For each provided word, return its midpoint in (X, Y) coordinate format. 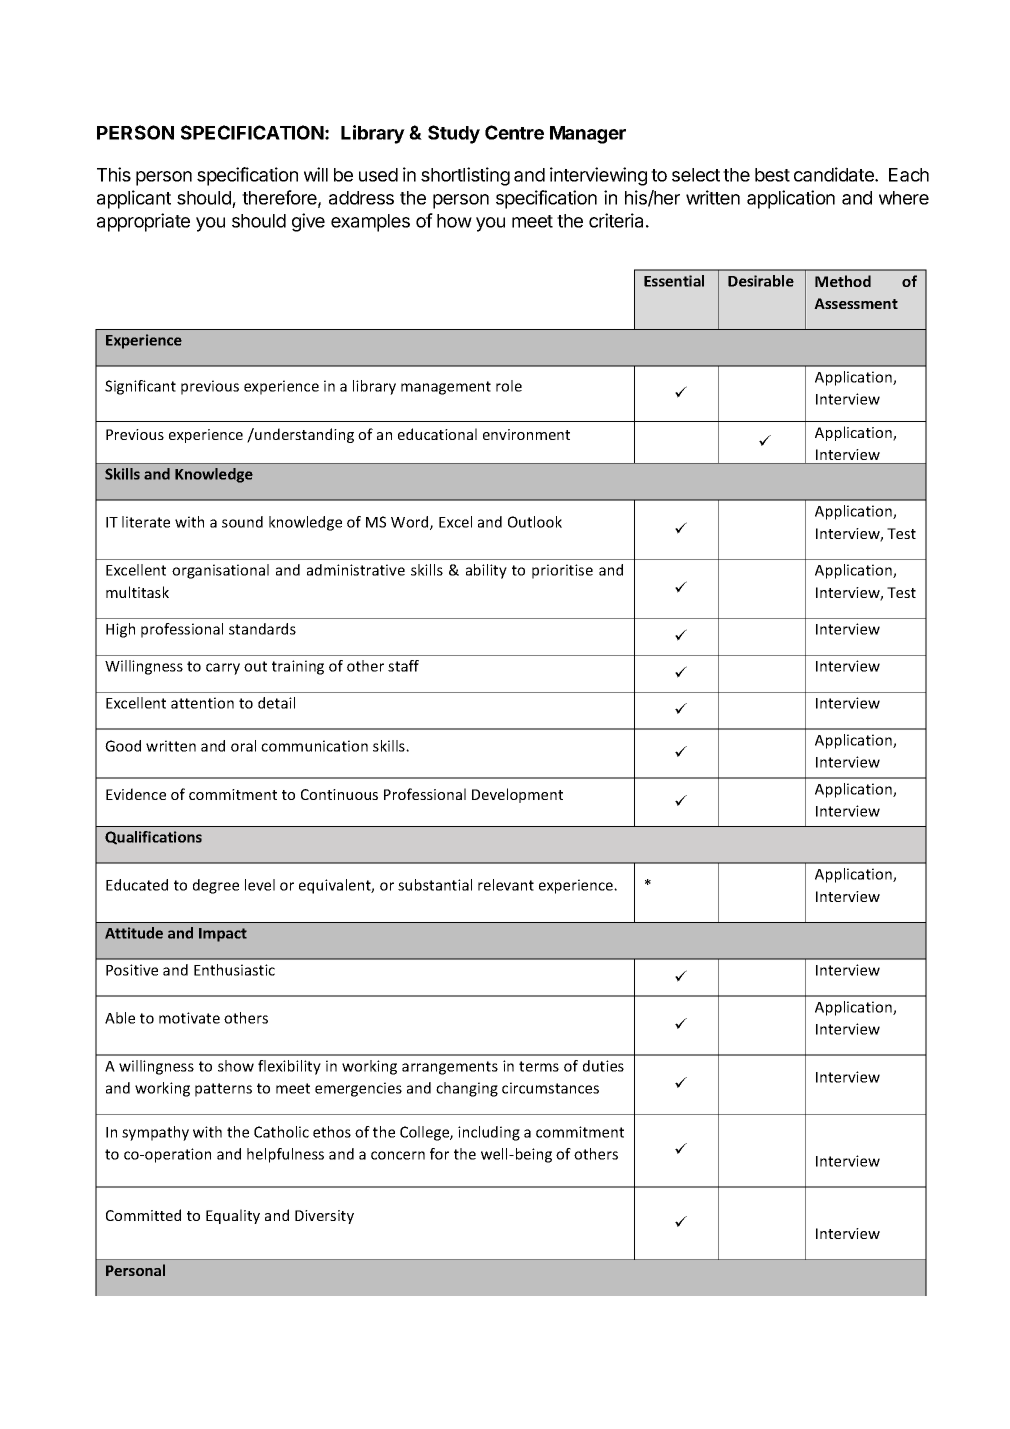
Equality (233, 1216)
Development (517, 795)
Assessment (856, 303)
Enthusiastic (234, 970)
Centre (514, 132)
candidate (835, 174)
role (509, 386)
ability (486, 571)
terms (539, 1066)
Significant (140, 387)
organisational (220, 571)
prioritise (562, 571)
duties (603, 1066)
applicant (134, 199)
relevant (506, 885)
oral (243, 746)
